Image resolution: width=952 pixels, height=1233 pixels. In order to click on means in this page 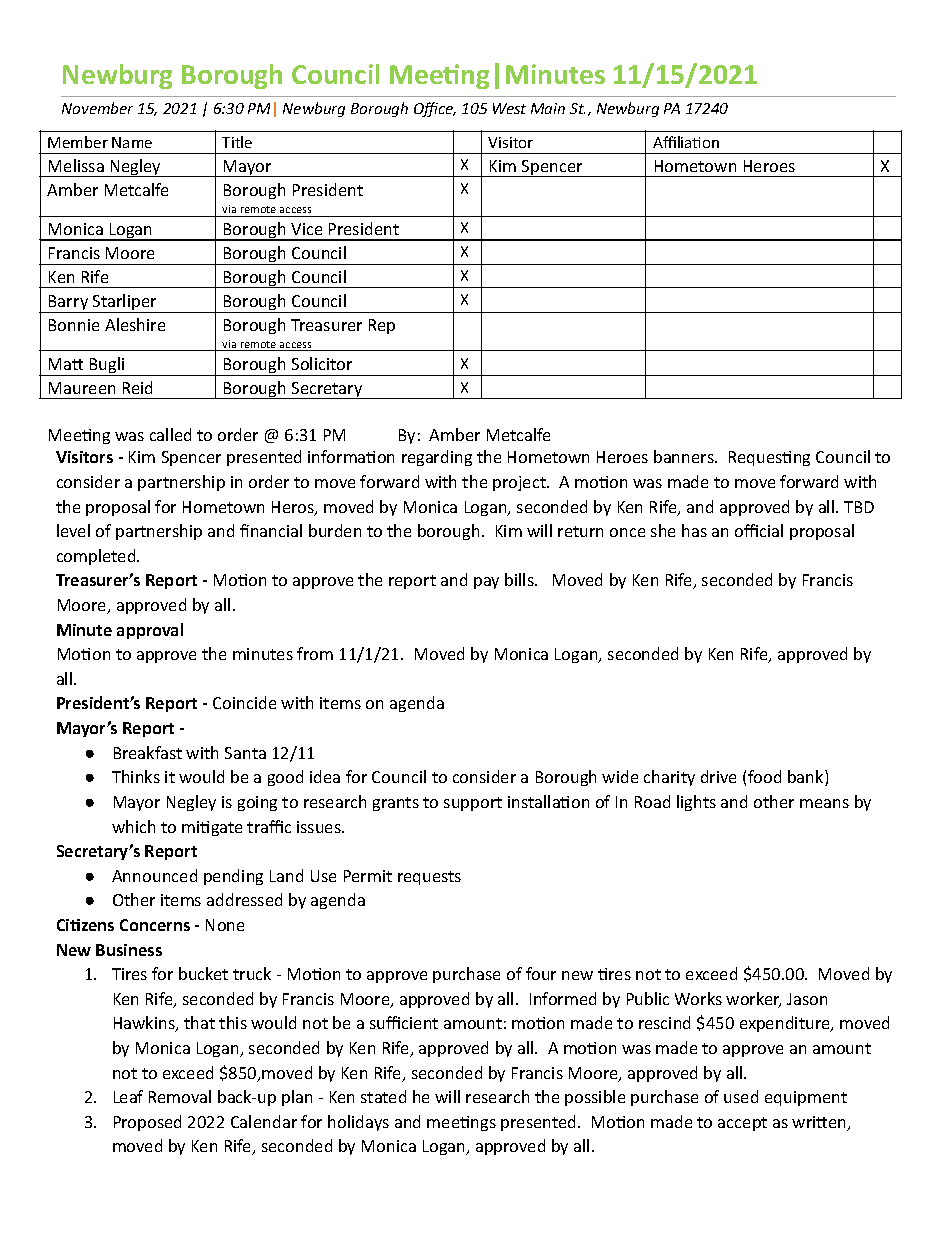, I will do `click(824, 803)`.
